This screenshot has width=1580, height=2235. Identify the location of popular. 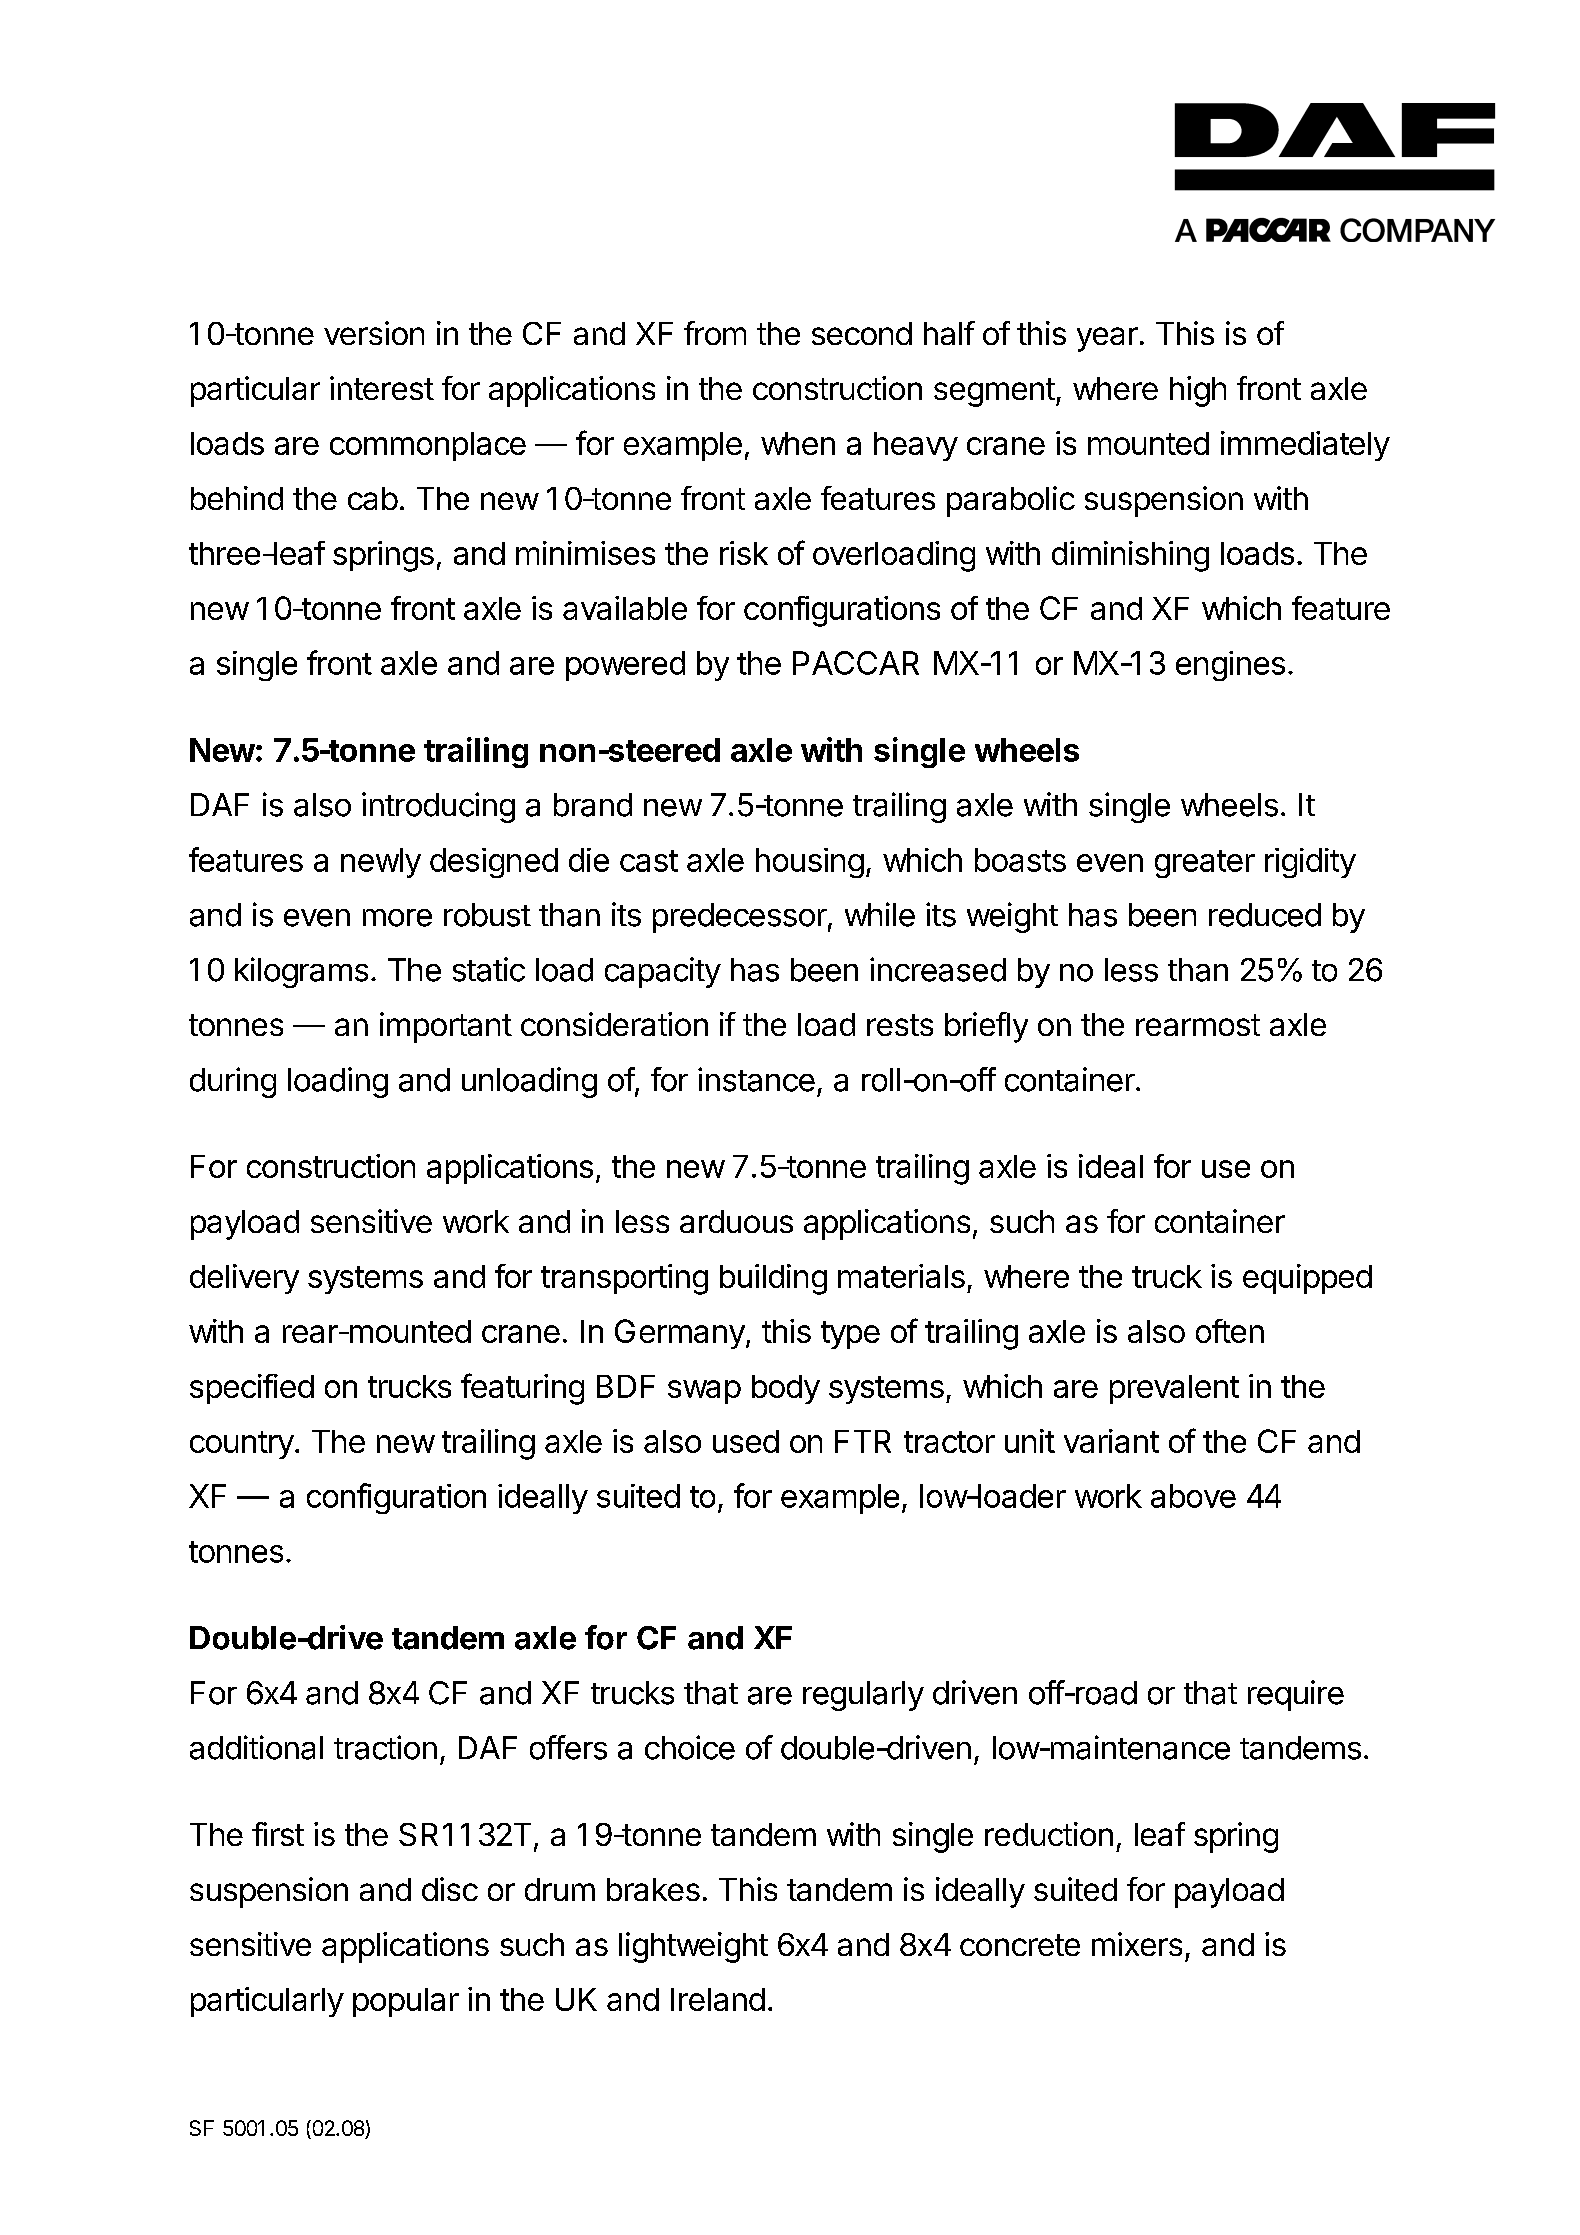
(406, 2002).
